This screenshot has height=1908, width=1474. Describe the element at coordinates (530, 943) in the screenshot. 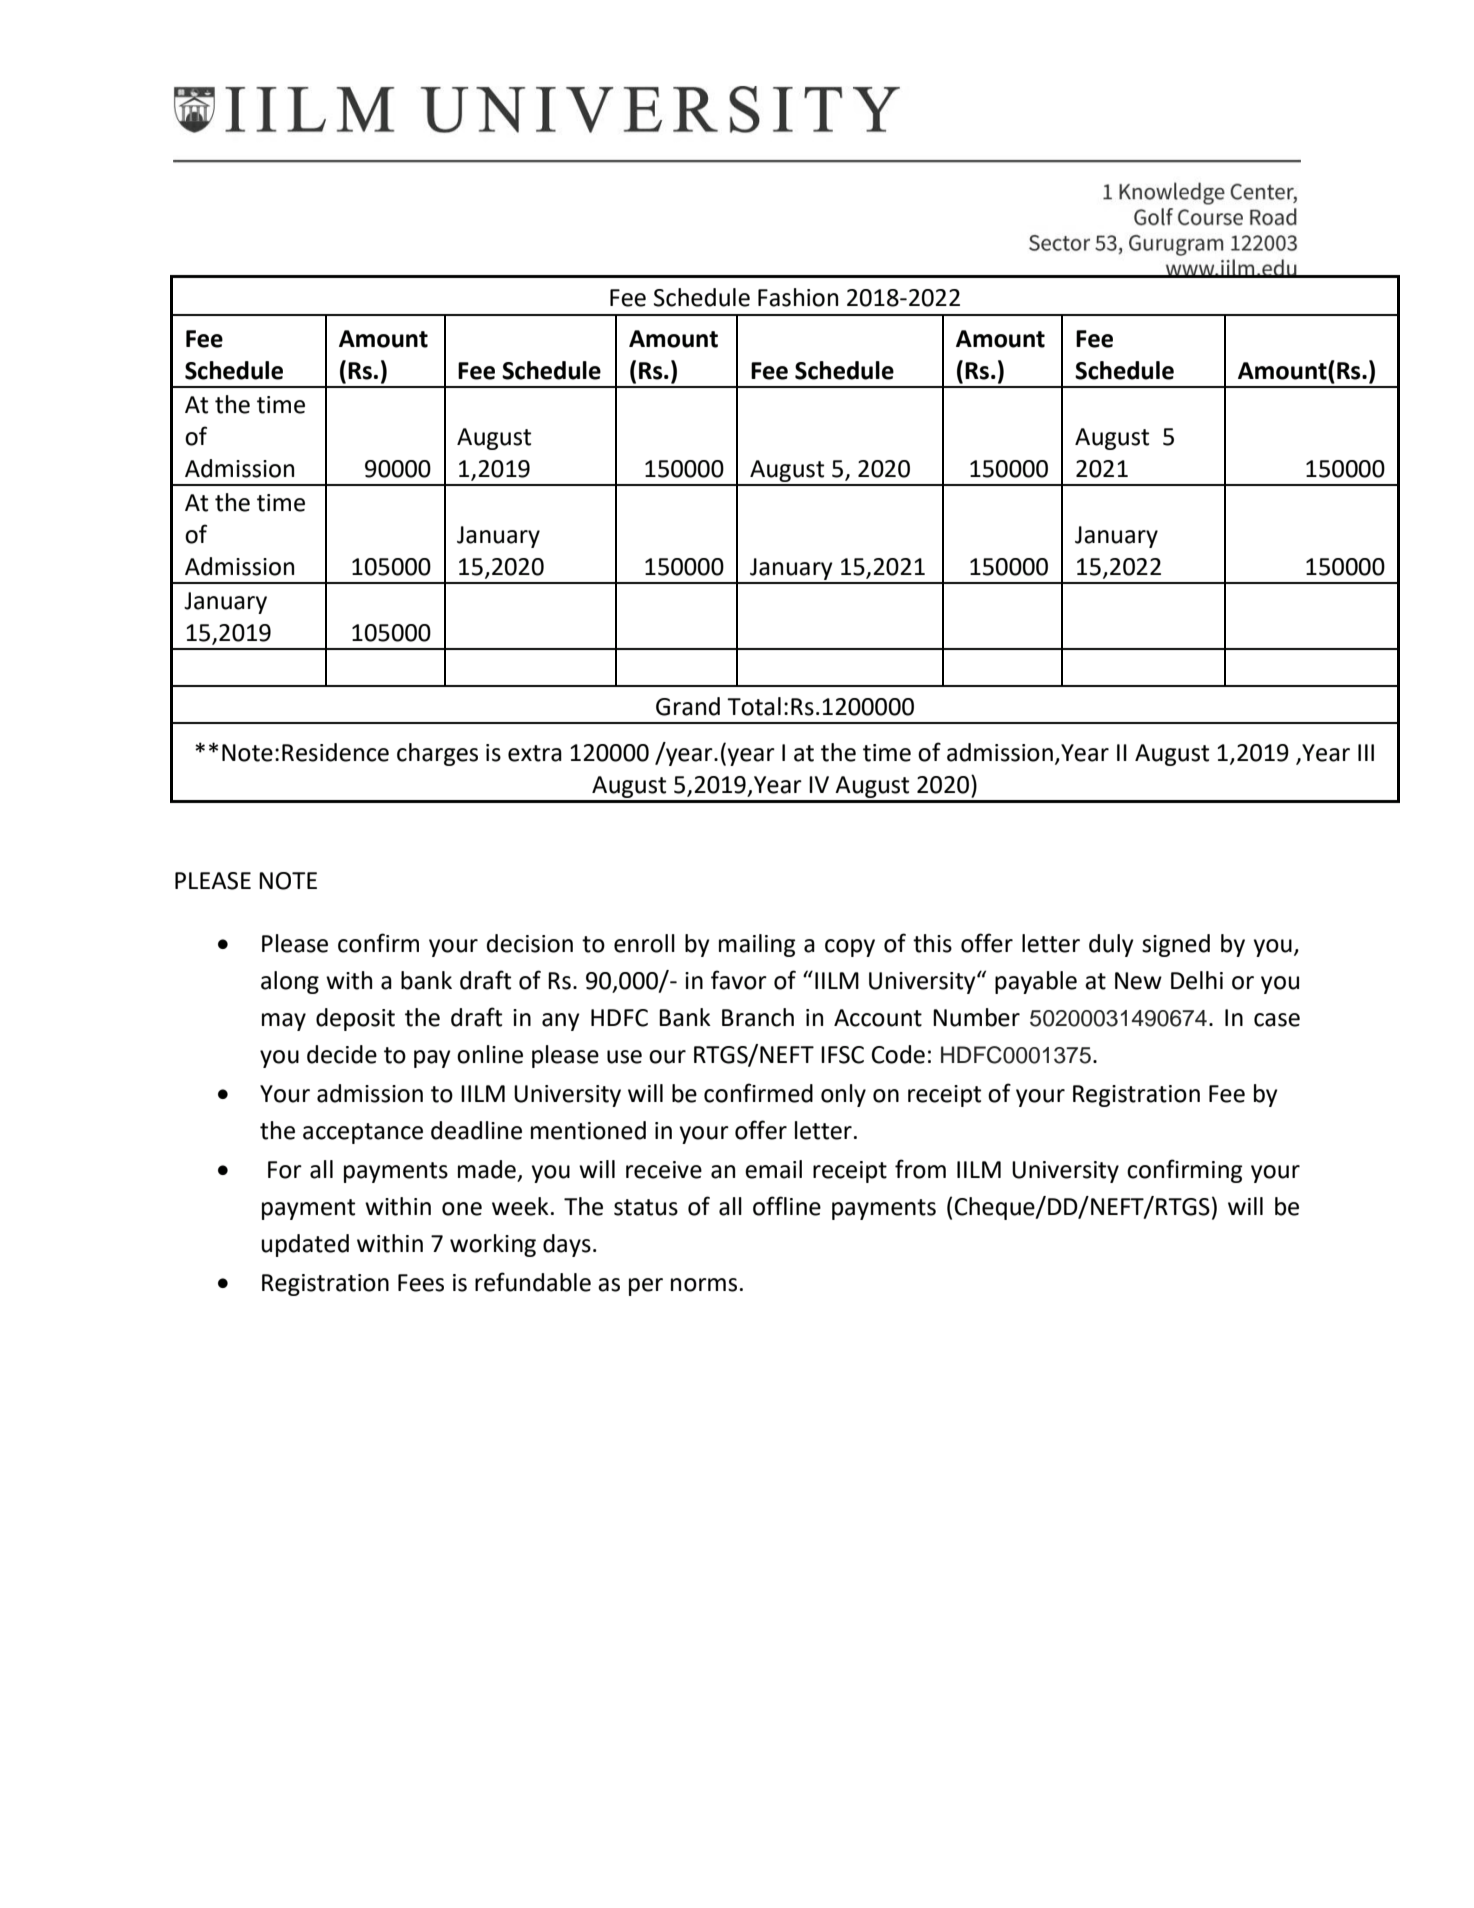

I see `decision` at that location.
